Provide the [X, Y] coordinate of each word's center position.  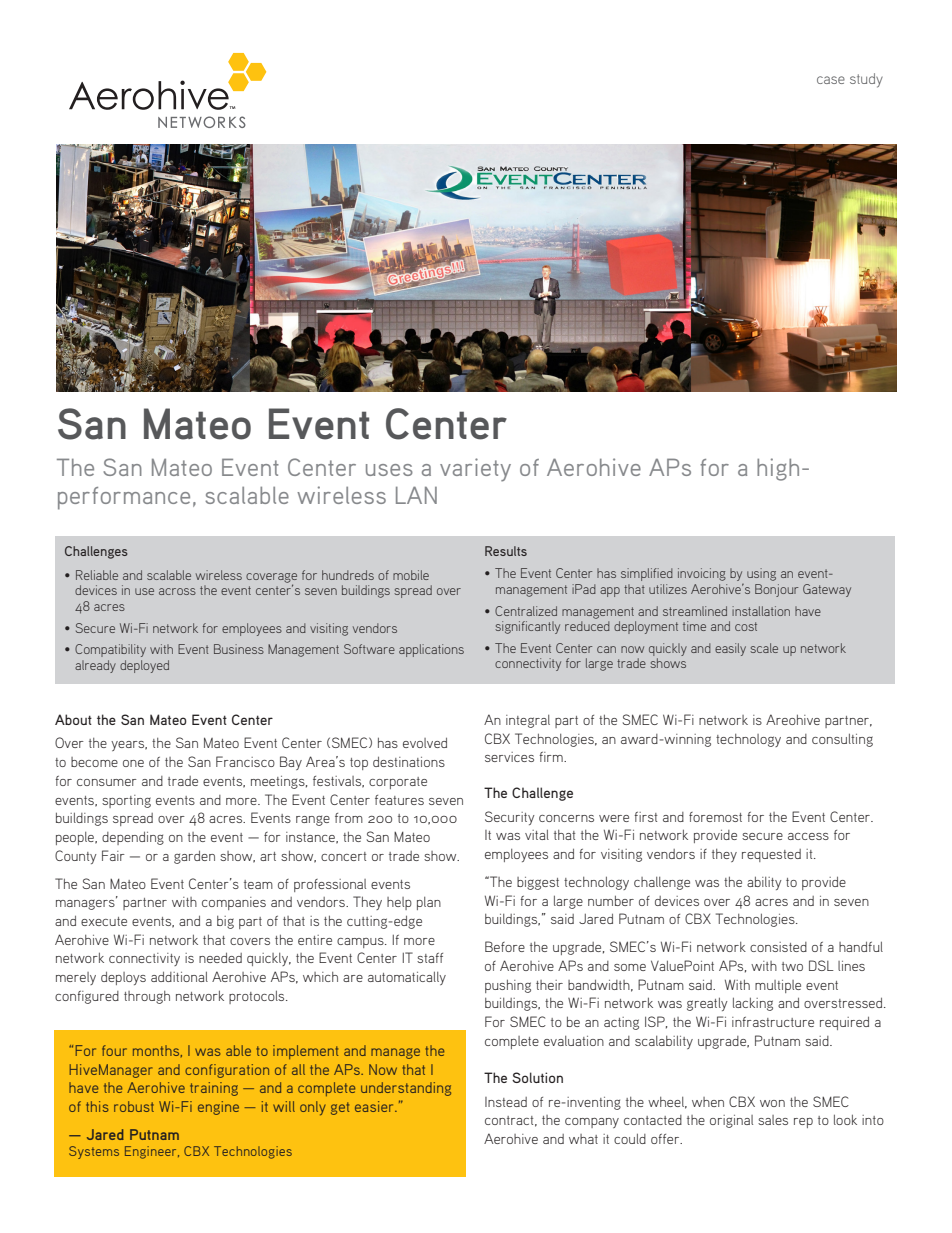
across [177, 591]
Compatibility [110, 650]
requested [771, 855]
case [831, 80]
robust [134, 1106]
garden [194, 857]
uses [389, 470]
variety [475, 470]
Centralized [526, 611]
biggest [538, 883]
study [866, 80]
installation [761, 611]
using [761, 574]
